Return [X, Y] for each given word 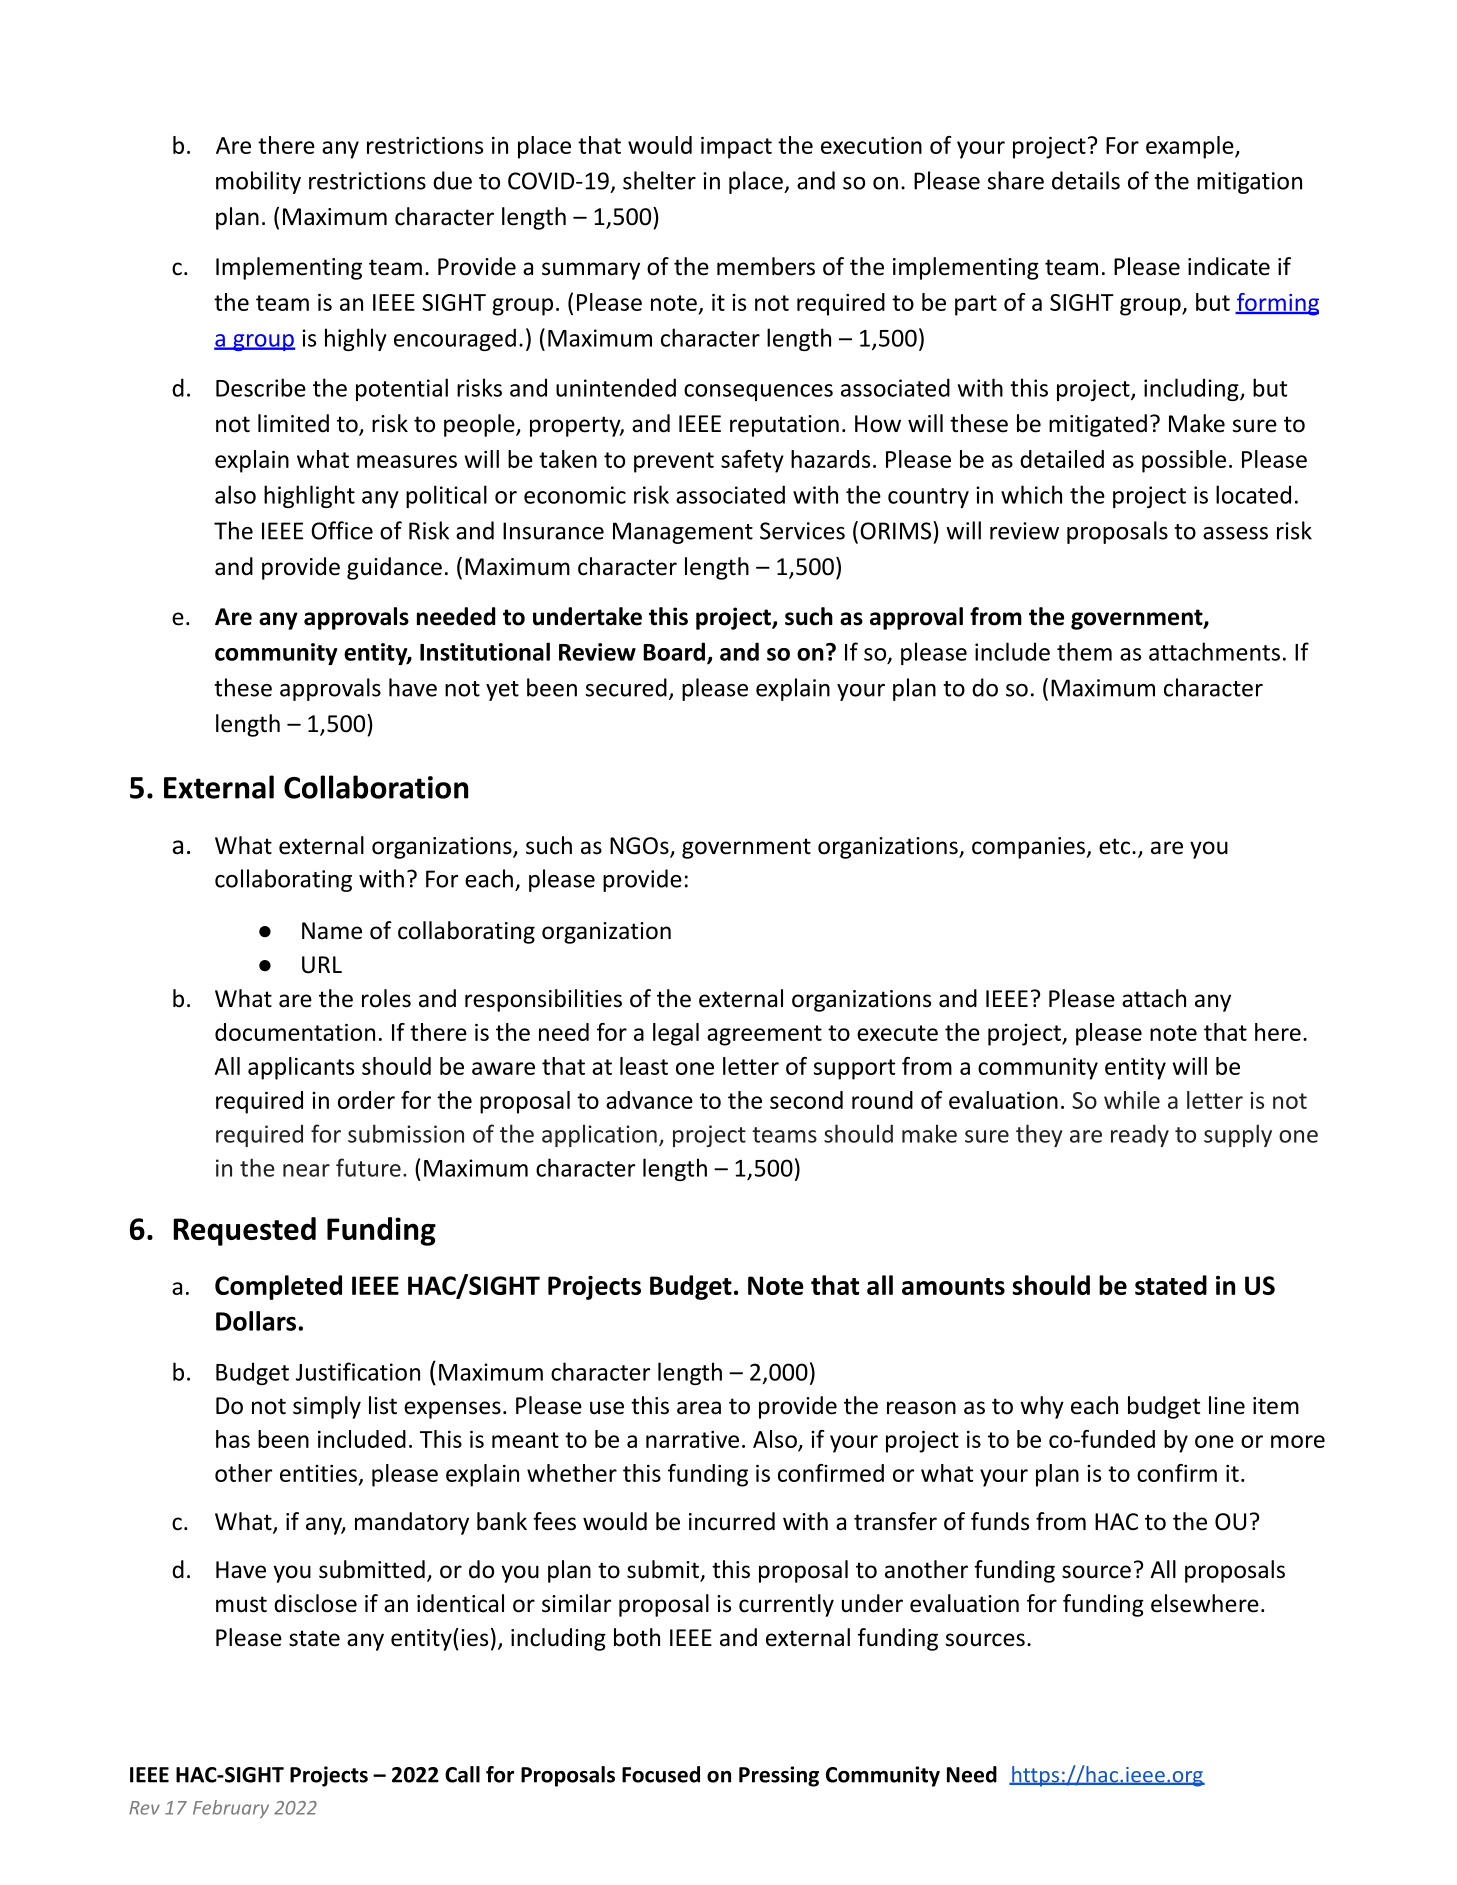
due [452, 180]
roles [386, 998]
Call [462, 1774]
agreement [764, 1035]
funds [1000, 1521]
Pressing [779, 1776]
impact [736, 147]
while [1132, 1100]
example [1191, 147]
